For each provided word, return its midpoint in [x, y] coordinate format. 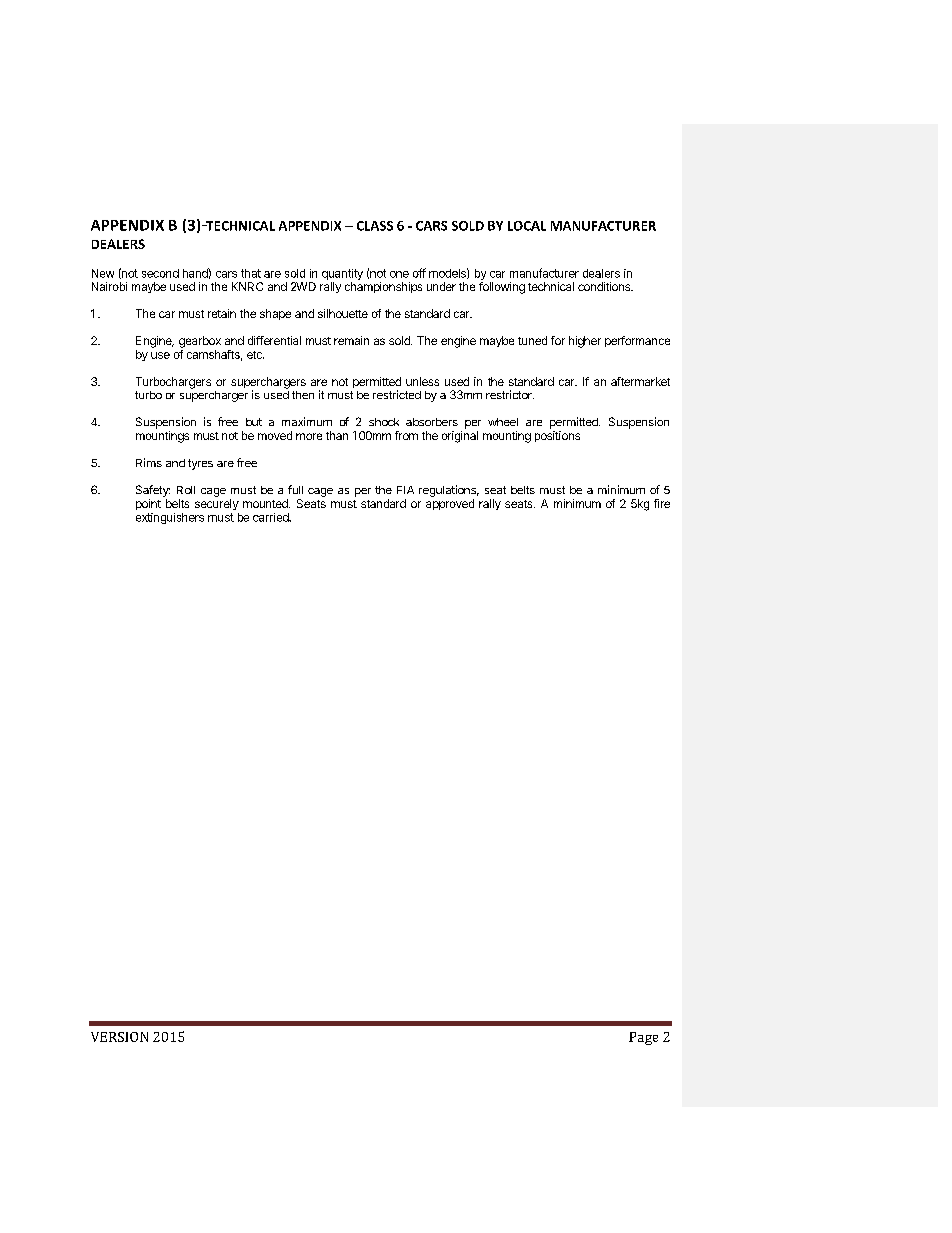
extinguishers [170, 518]
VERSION [119, 1037]
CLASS [375, 226]
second [160, 273]
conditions [605, 286]
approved [450, 504]
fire [662, 503]
